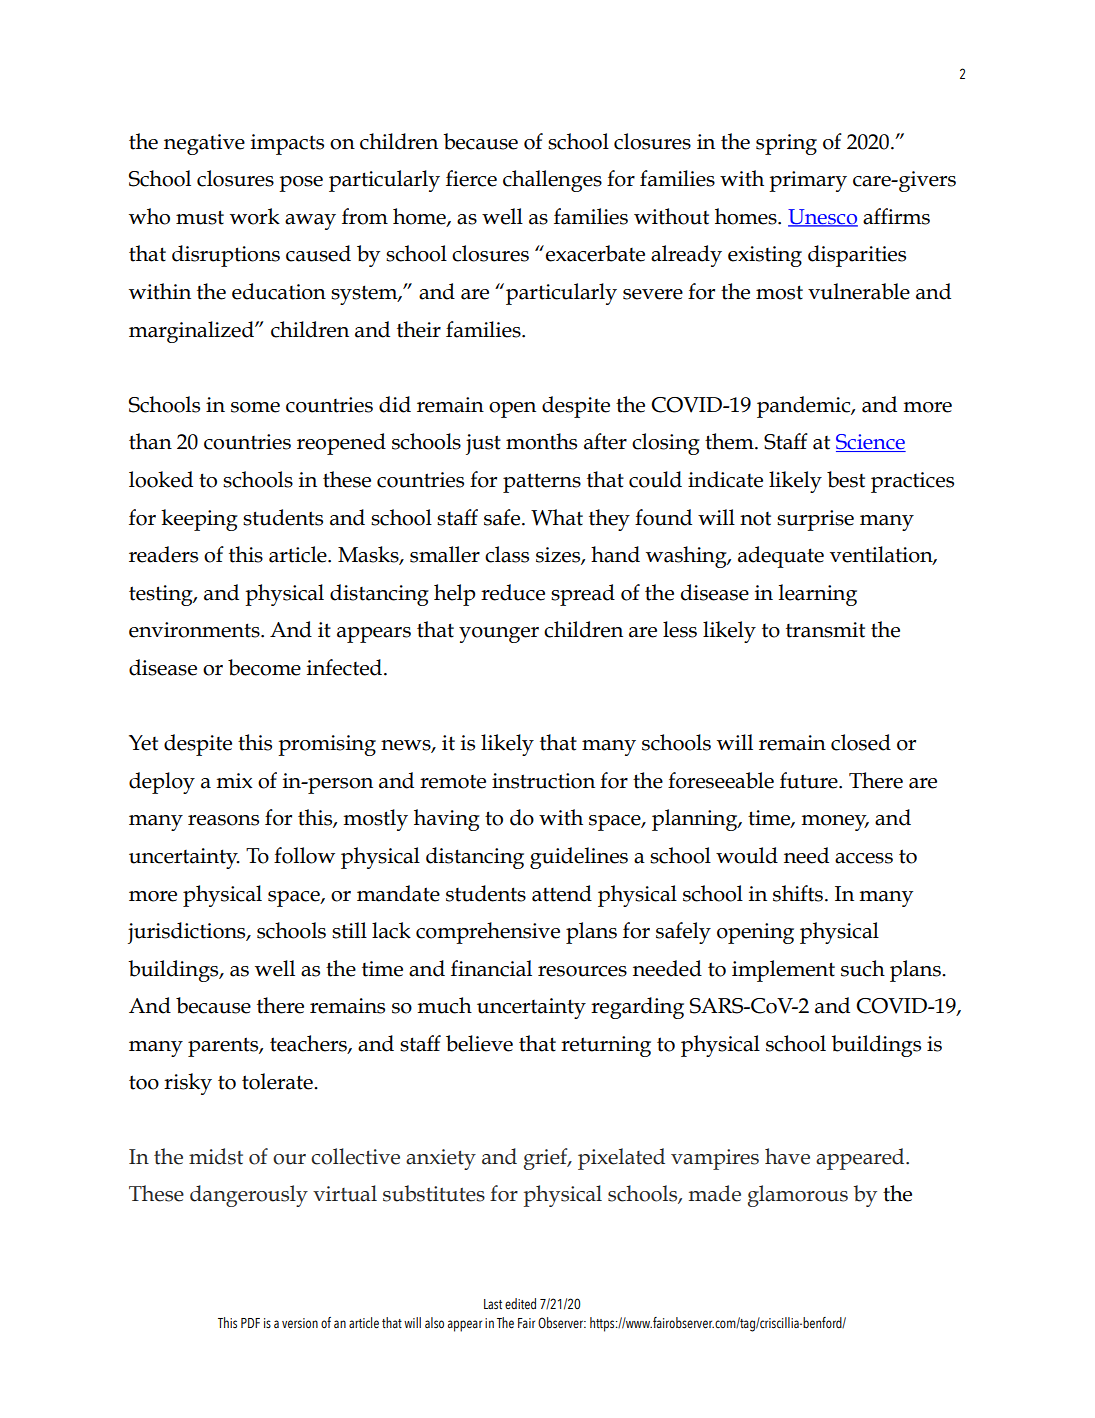  What do you see at coordinates (815, 520) in the image?
I see `surprise` at bounding box center [815, 520].
